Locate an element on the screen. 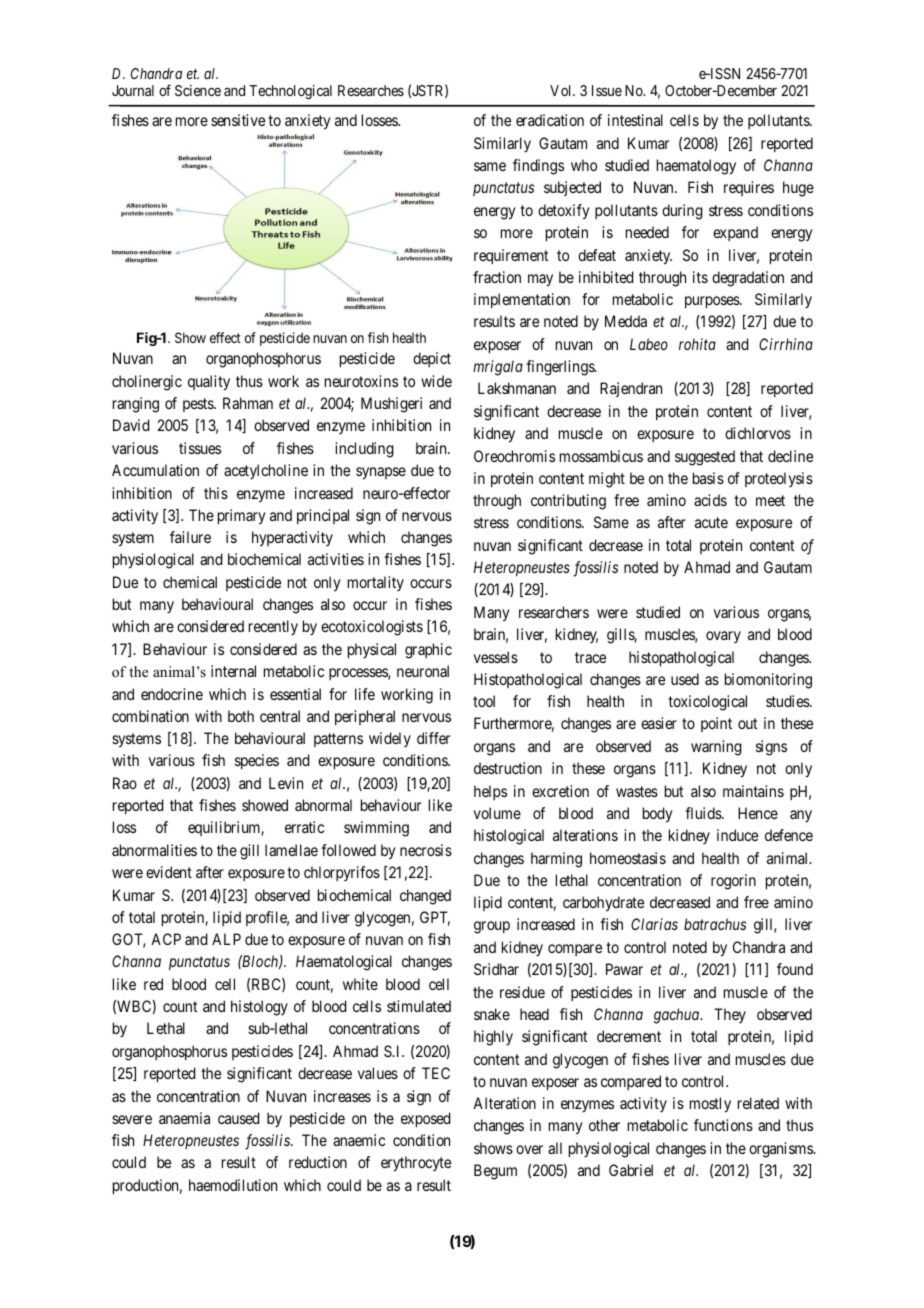  eradication is located at coordinates (550, 120).
